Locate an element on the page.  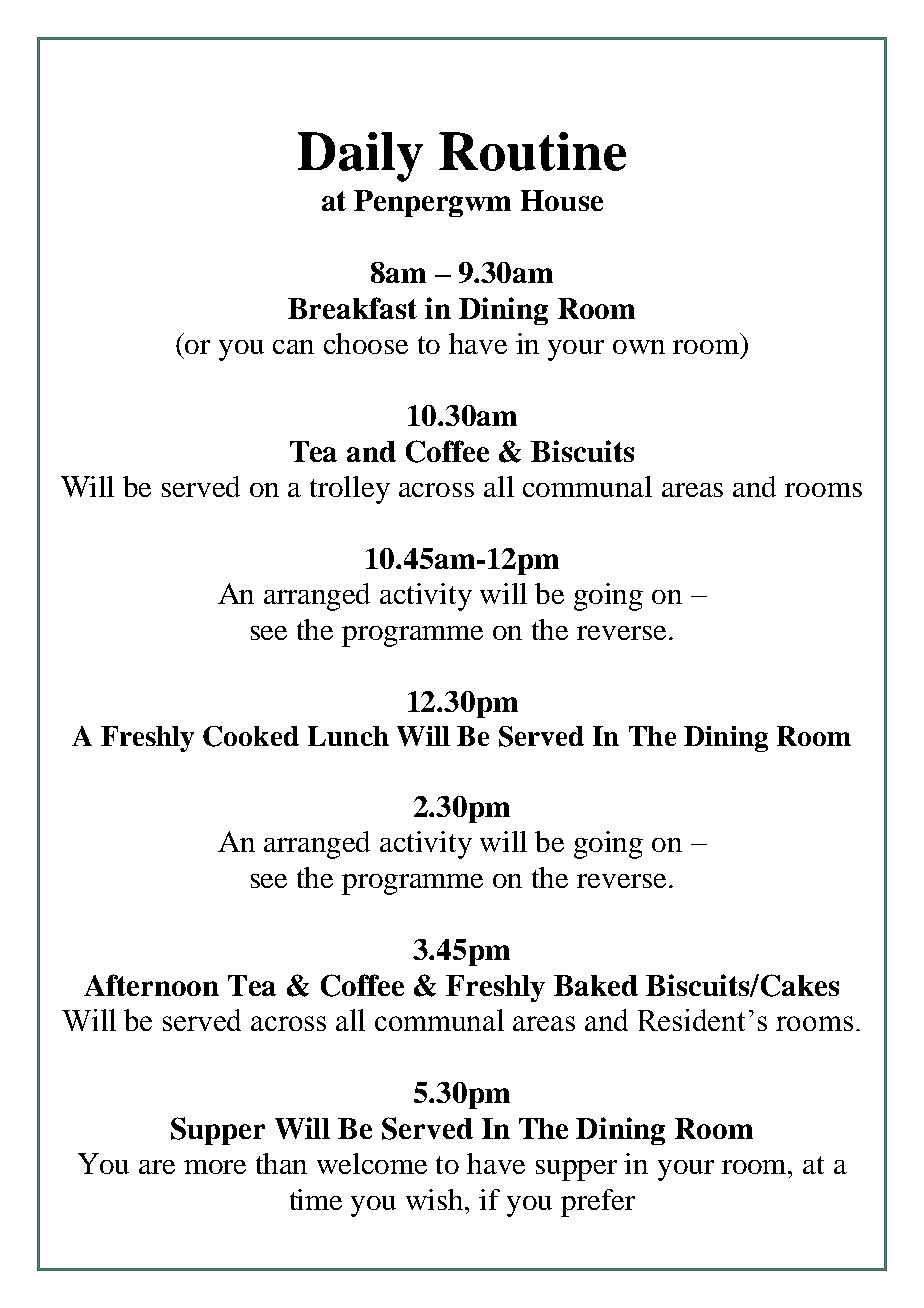
Cooked is located at coordinates (251, 736).
